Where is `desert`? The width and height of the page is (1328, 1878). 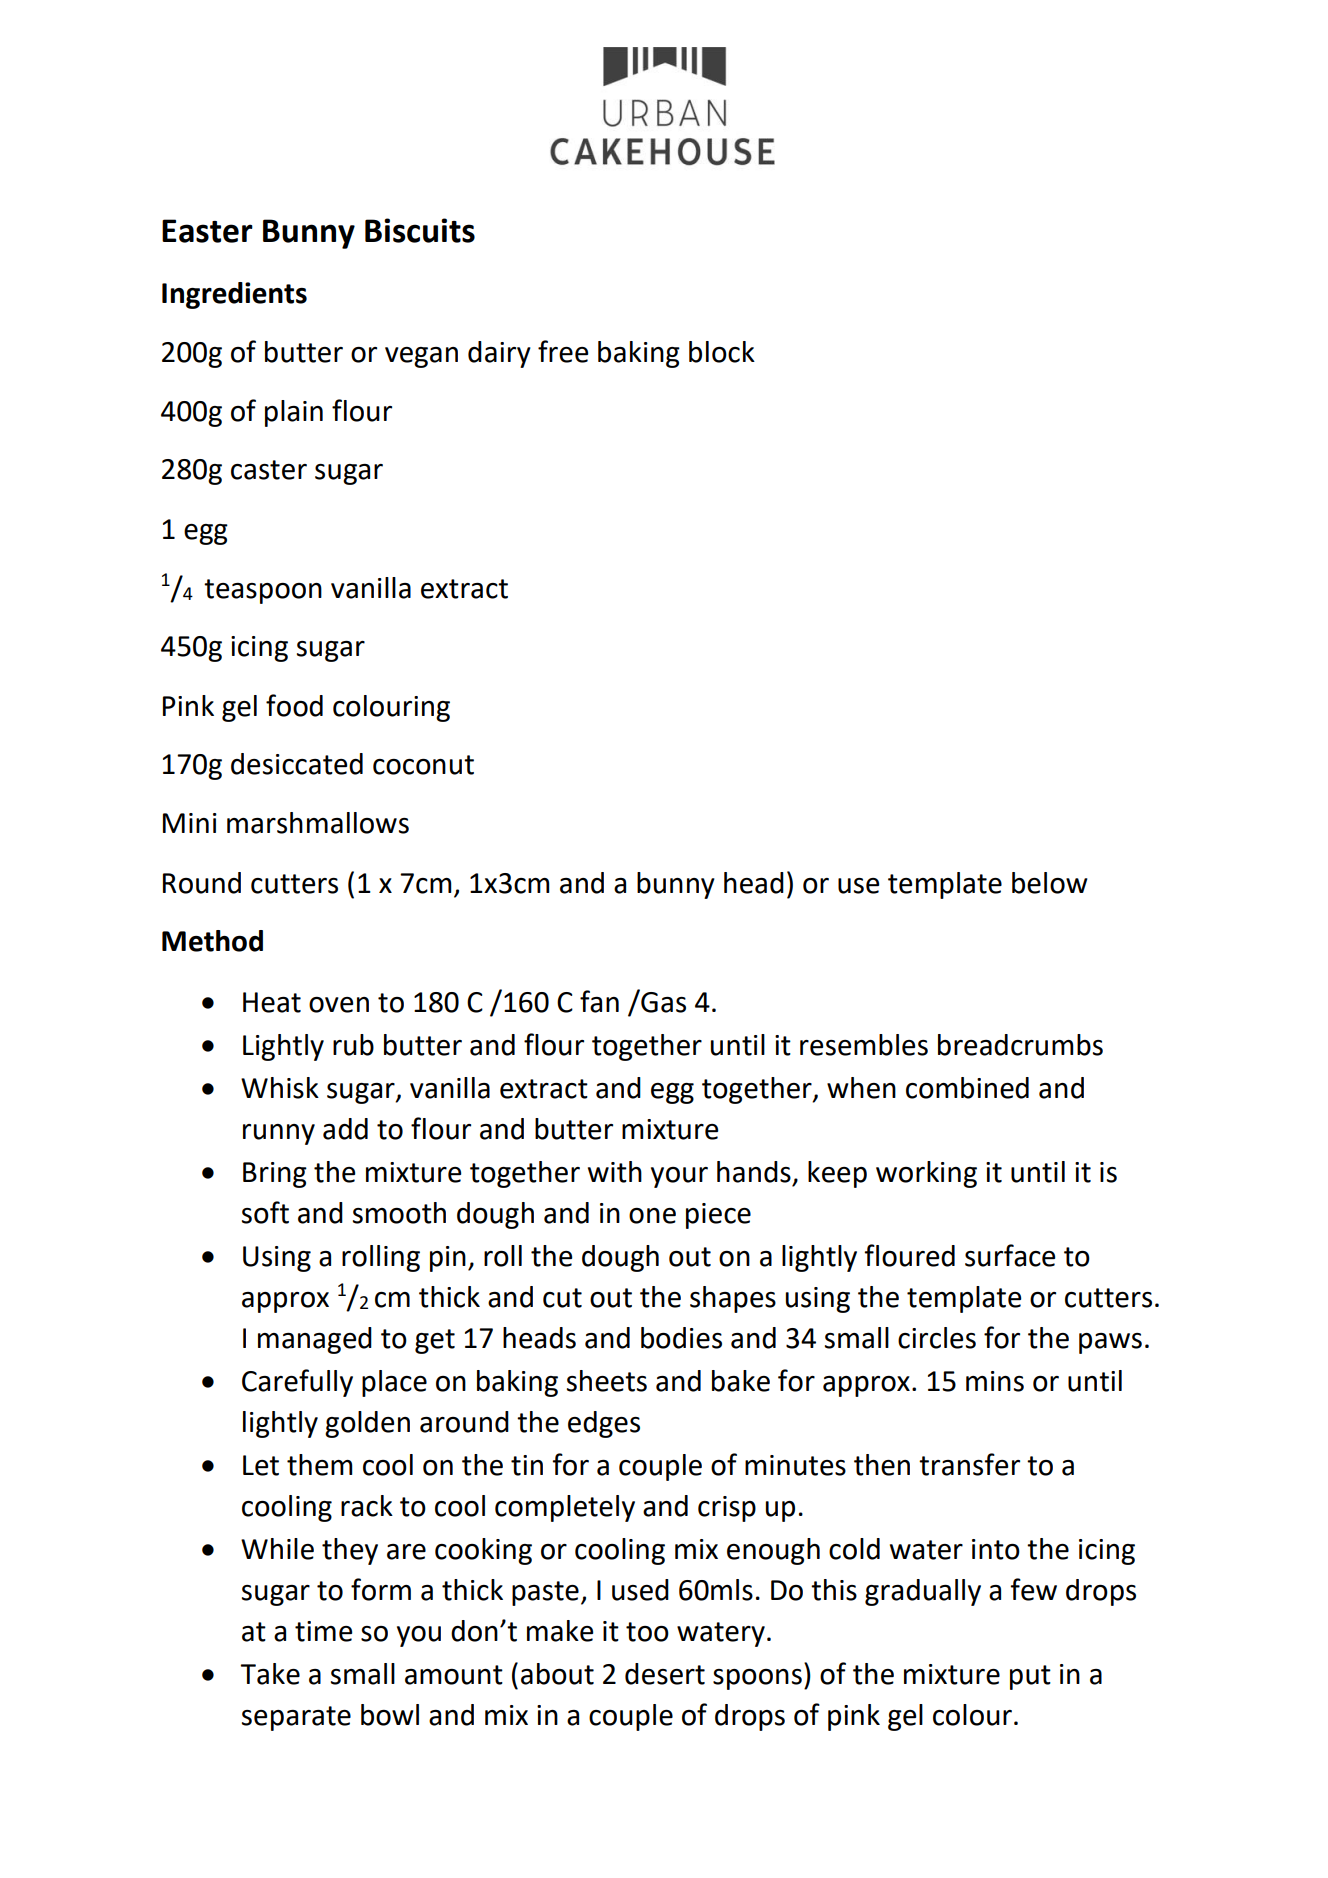
desert is located at coordinates (665, 1674).
